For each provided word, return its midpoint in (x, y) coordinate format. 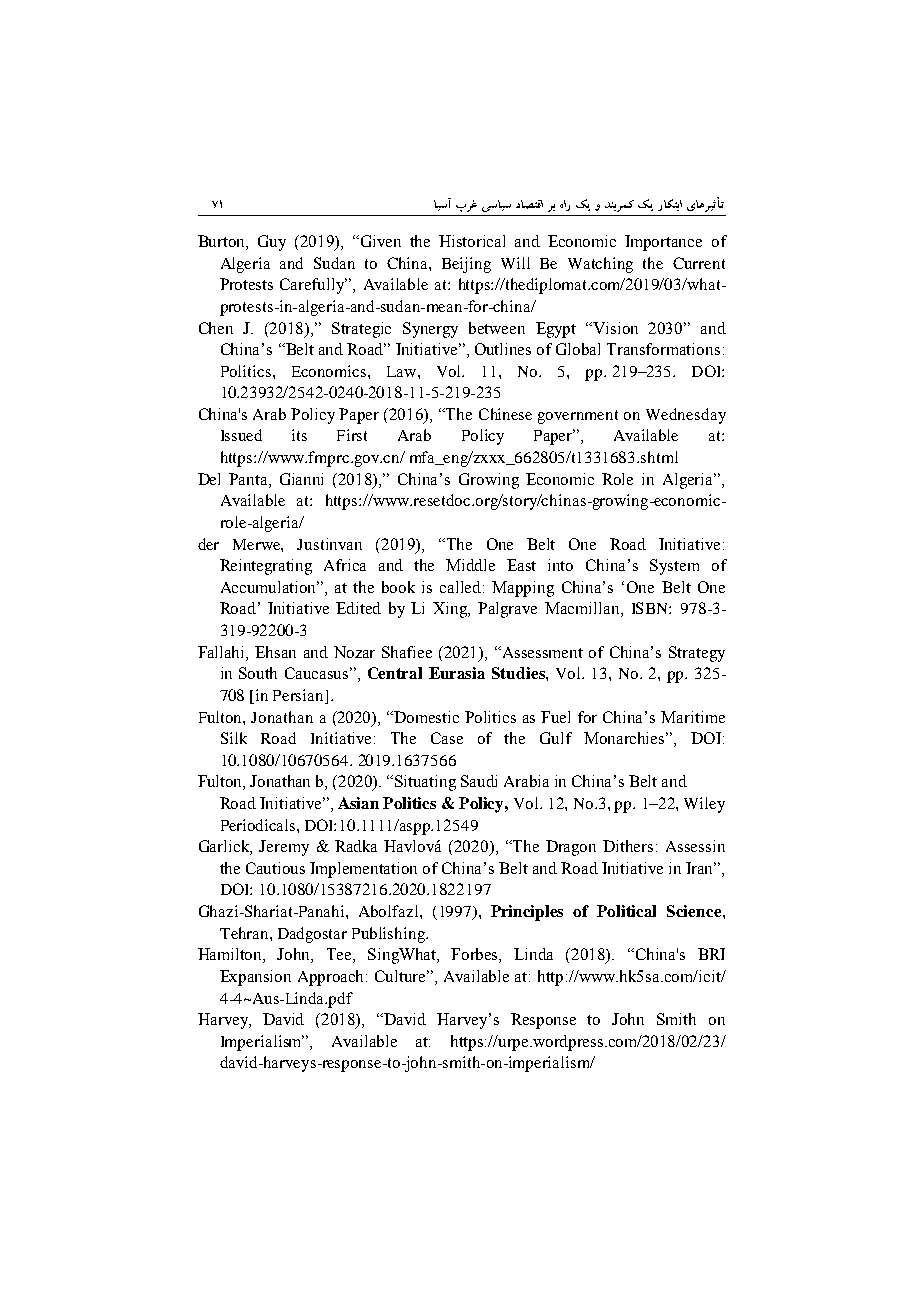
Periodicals (259, 825)
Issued (241, 435)
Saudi (479, 781)
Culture (402, 976)
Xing (451, 610)
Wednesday (686, 416)
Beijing (466, 265)
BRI (711, 954)
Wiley (704, 805)
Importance (663, 243)
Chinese (505, 414)
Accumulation (270, 587)
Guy (272, 243)
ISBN (651, 608)
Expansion (255, 978)
